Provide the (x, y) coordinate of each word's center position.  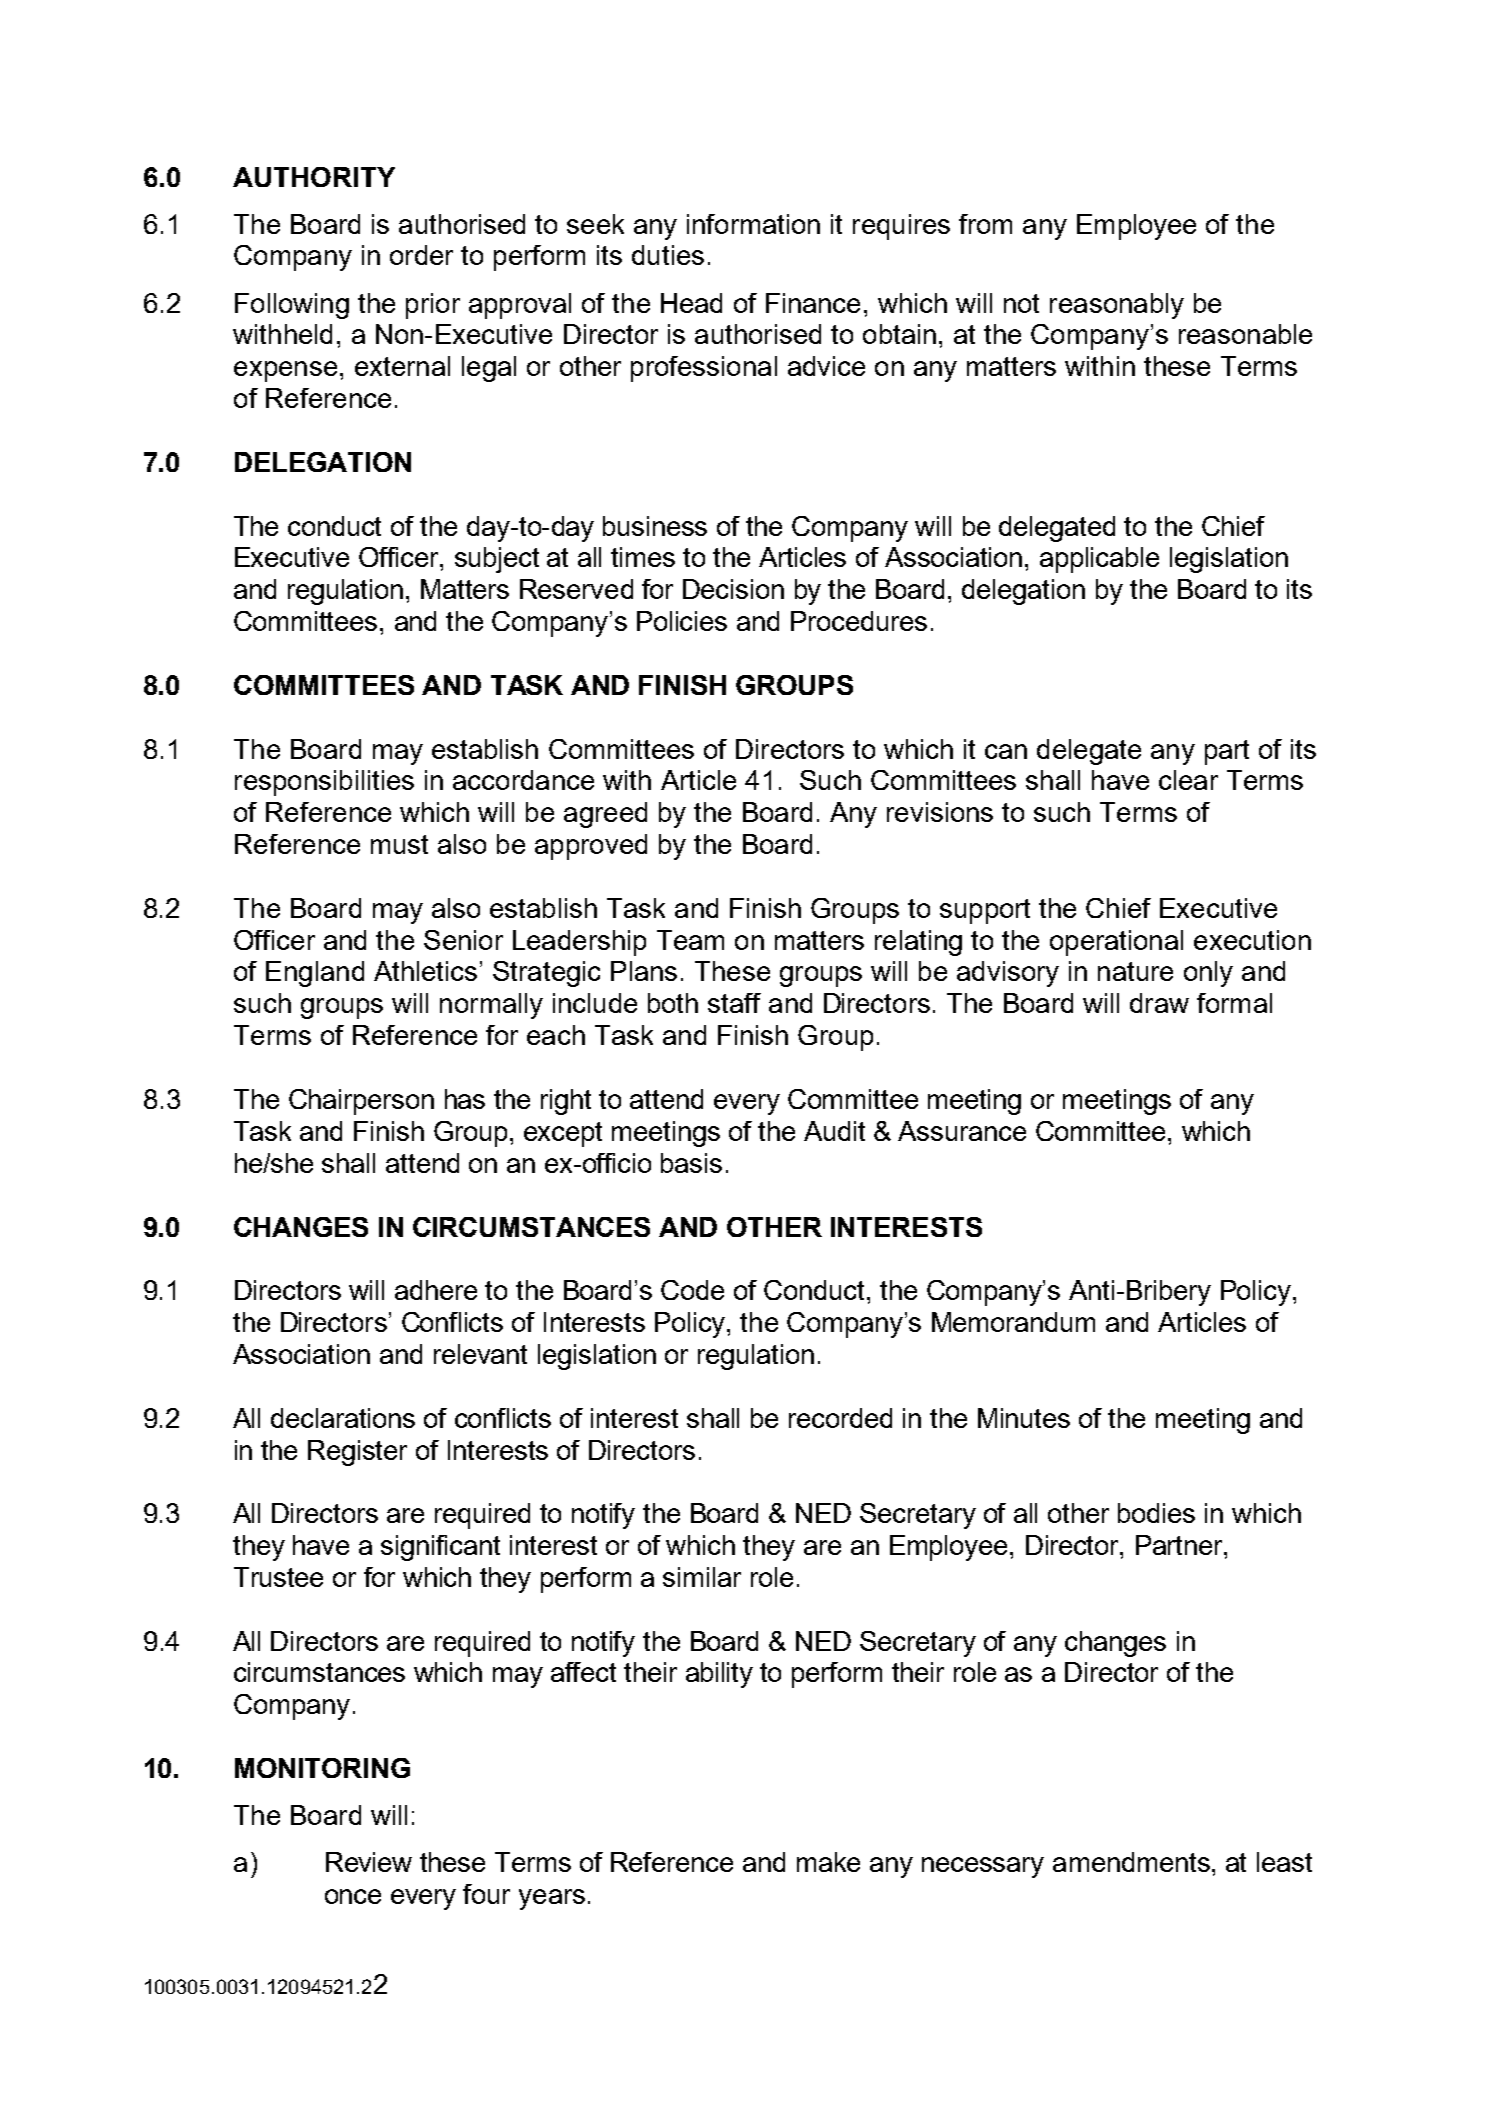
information (753, 224)
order (421, 255)
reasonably (1117, 306)
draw (1159, 1003)
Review (369, 1862)
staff (734, 1003)
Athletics (425, 971)
